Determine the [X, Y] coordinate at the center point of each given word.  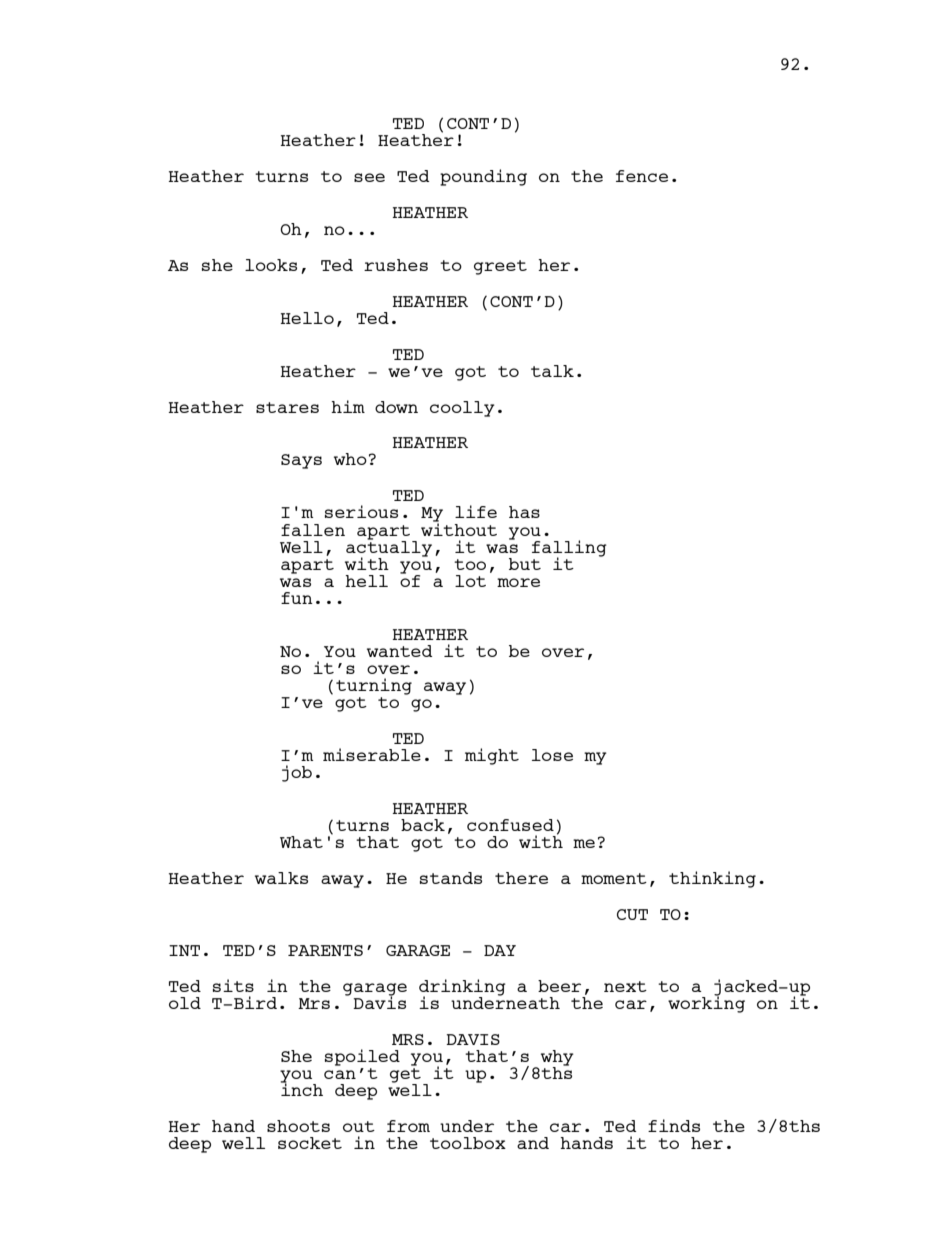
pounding [483, 177]
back [423, 825]
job [297, 773]
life [476, 511]
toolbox [468, 1143]
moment [614, 878]
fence [642, 176]
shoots [298, 1126]
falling [569, 549]
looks [271, 265]
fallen [313, 530]
